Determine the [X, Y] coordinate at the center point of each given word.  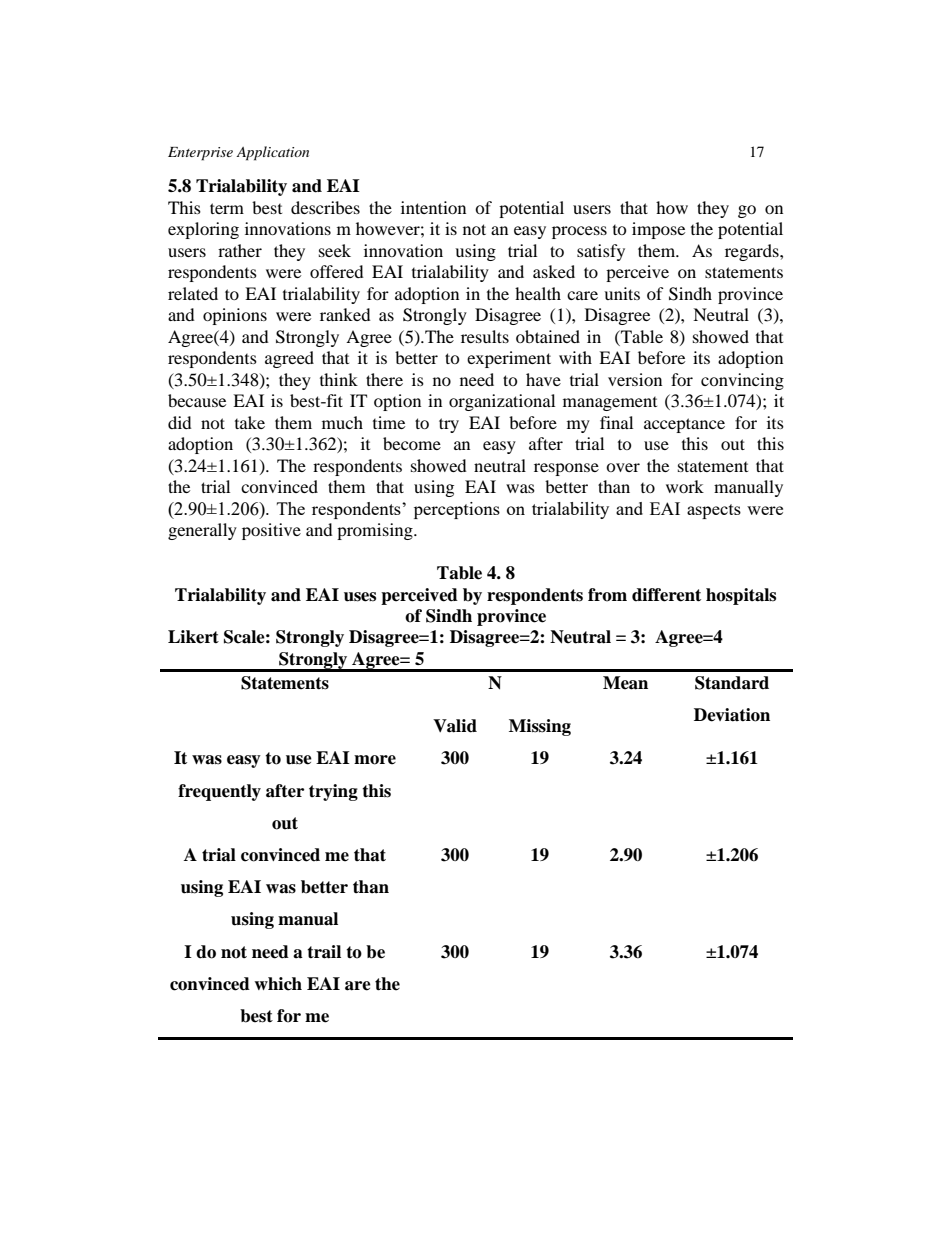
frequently [219, 792]
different [666, 595]
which [278, 984]
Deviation [732, 715]
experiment [509, 359]
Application [272, 153]
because [197, 400]
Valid [455, 726]
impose [658, 230]
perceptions [457, 510]
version [635, 379]
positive [271, 531]
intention [433, 207]
